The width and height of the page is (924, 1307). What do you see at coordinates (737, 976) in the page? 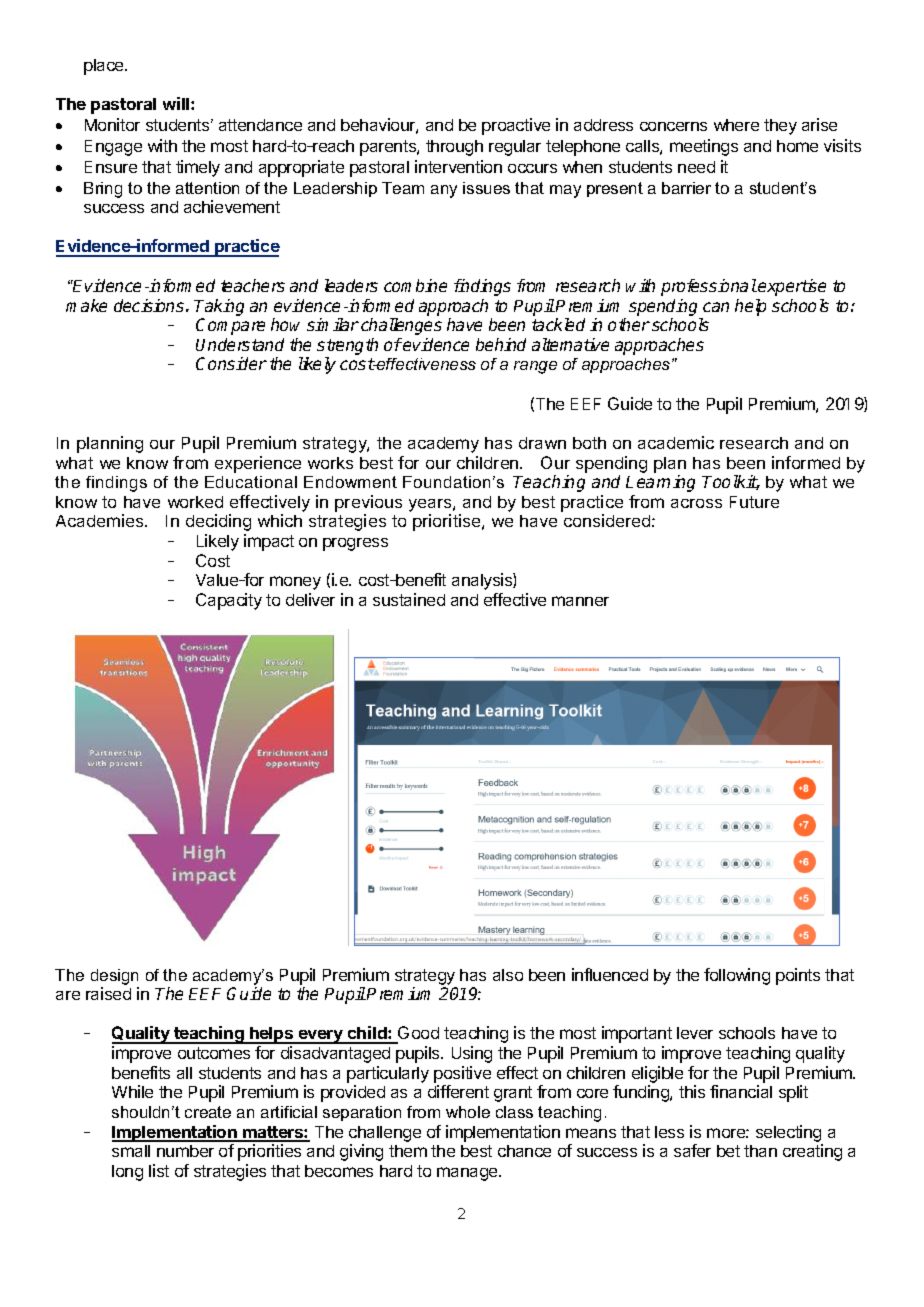
I see `following` at bounding box center [737, 976].
